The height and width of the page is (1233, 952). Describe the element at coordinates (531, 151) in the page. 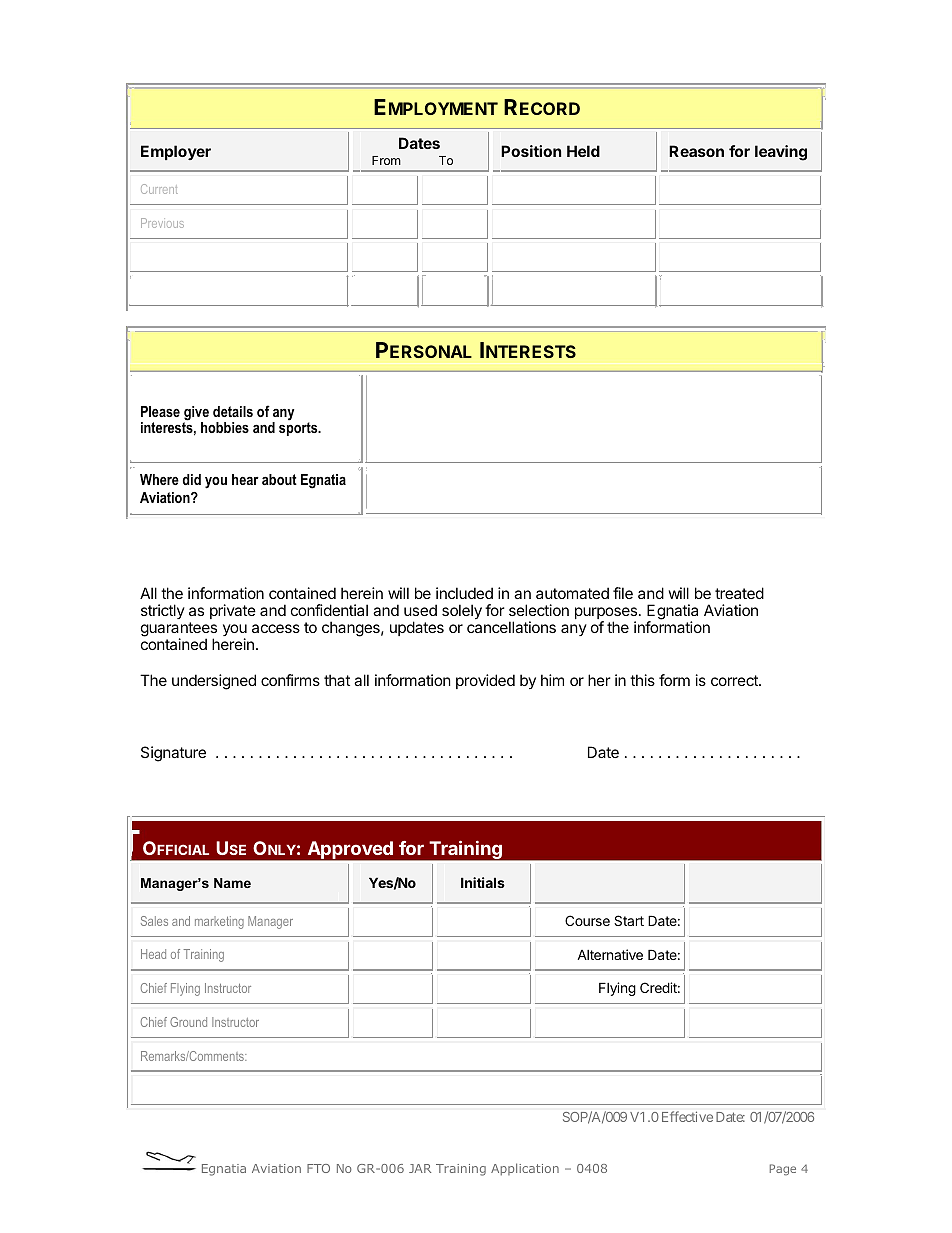

I see `Position` at that location.
